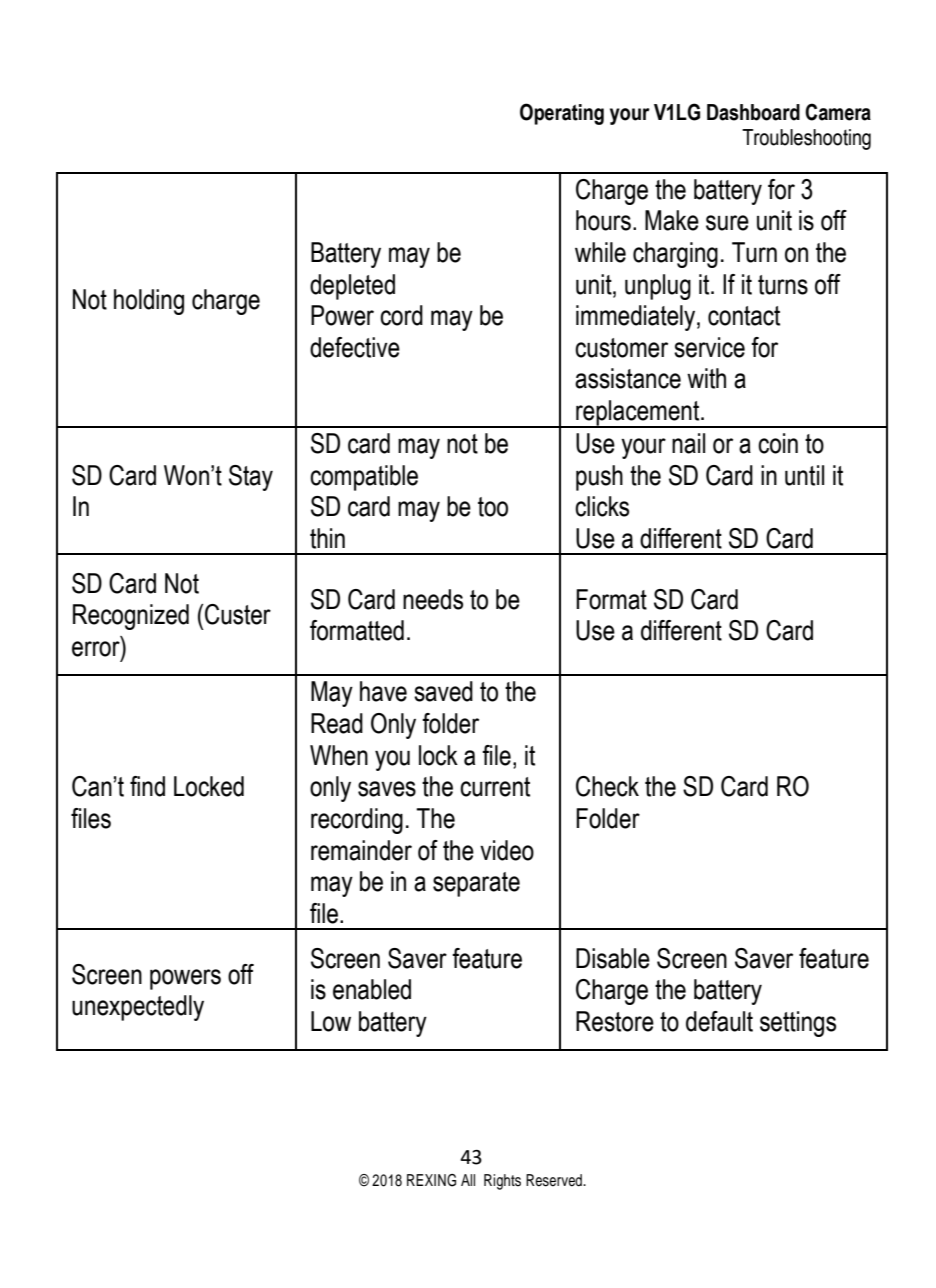 This image has width=936, height=1288. What do you see at coordinates (138, 1008) in the image?
I see `unexpectedly` at bounding box center [138, 1008].
